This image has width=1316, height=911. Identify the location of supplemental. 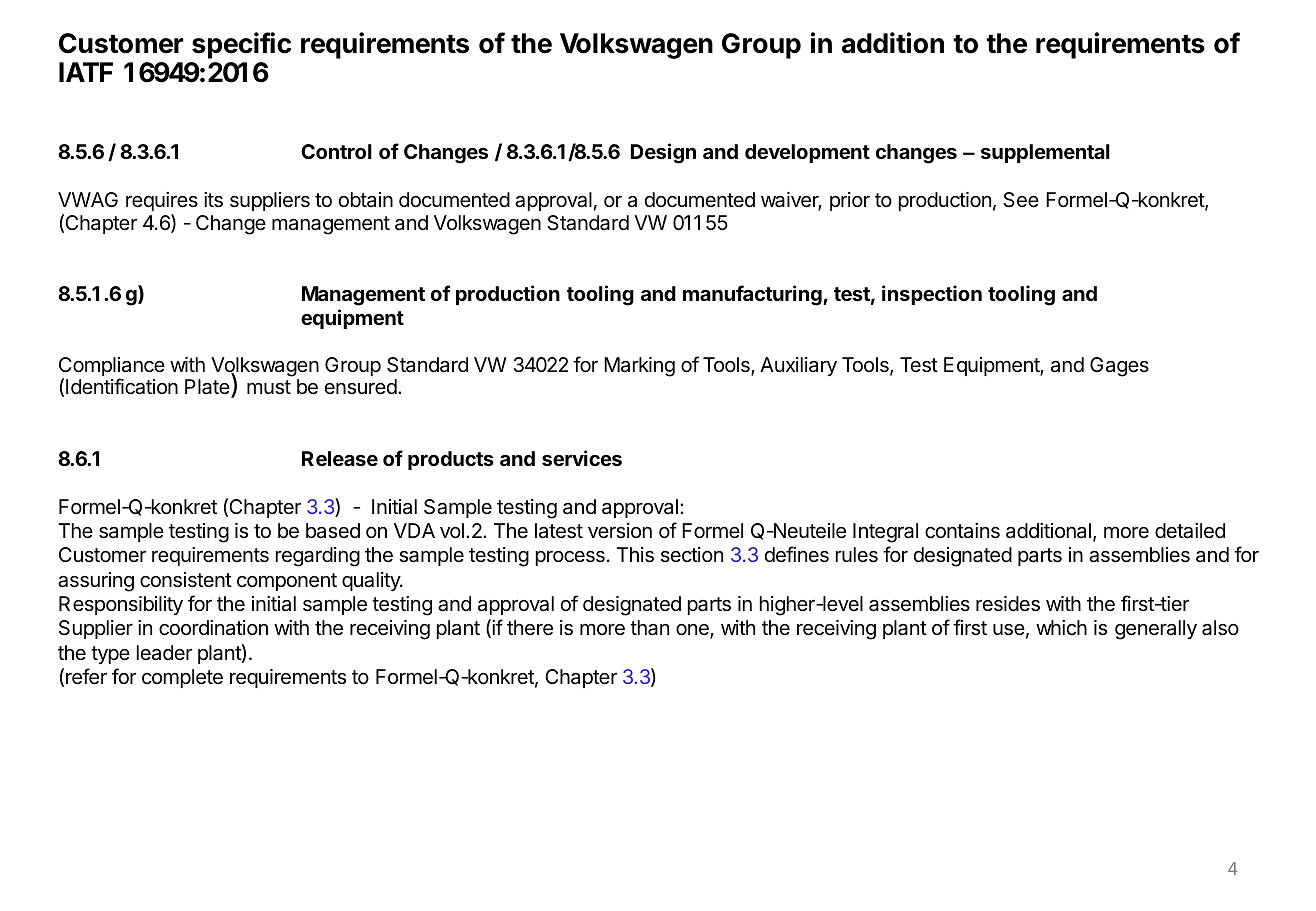
(1045, 153).
